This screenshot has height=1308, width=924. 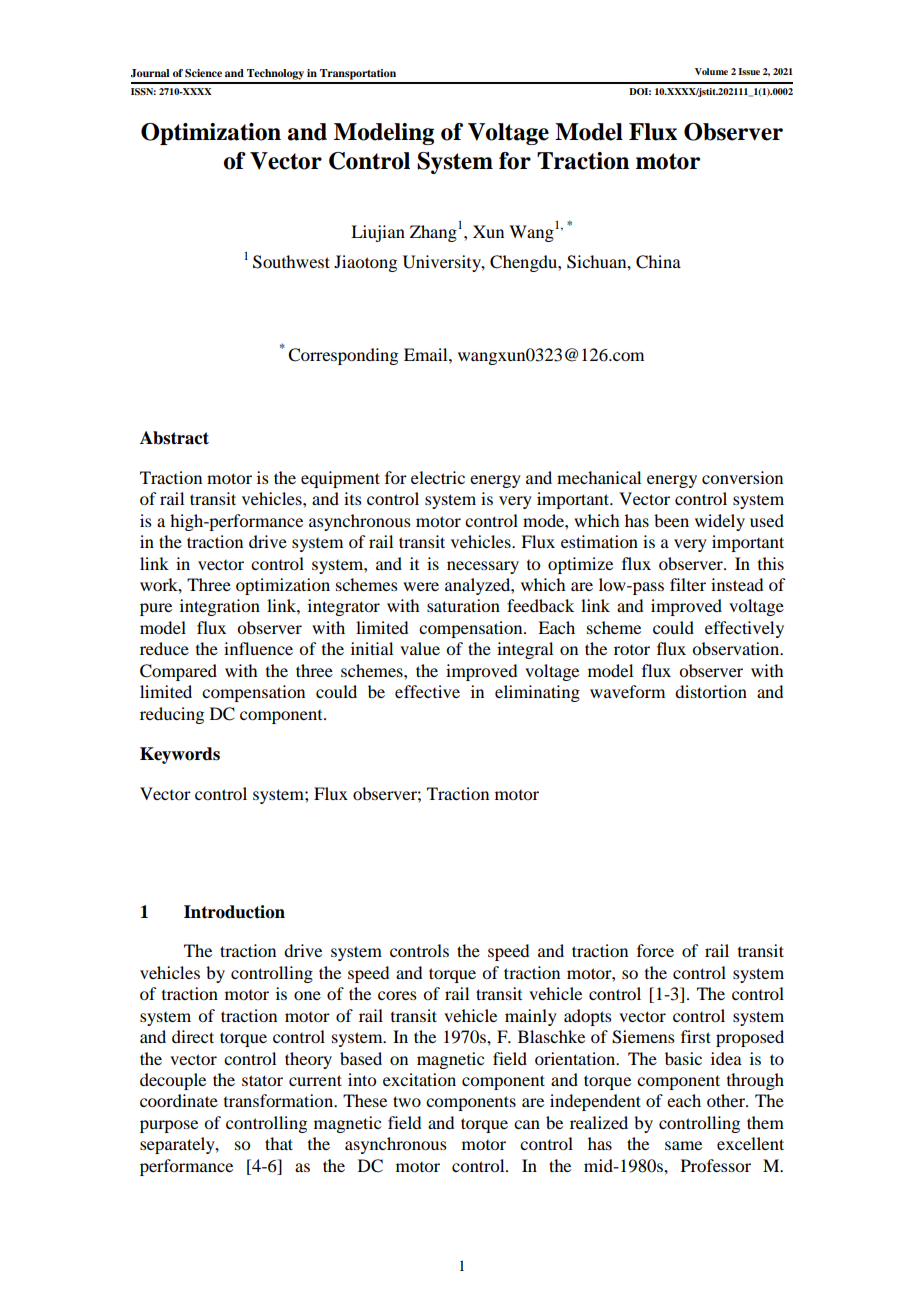 What do you see at coordinates (279, 1143) in the screenshot?
I see `that` at bounding box center [279, 1143].
